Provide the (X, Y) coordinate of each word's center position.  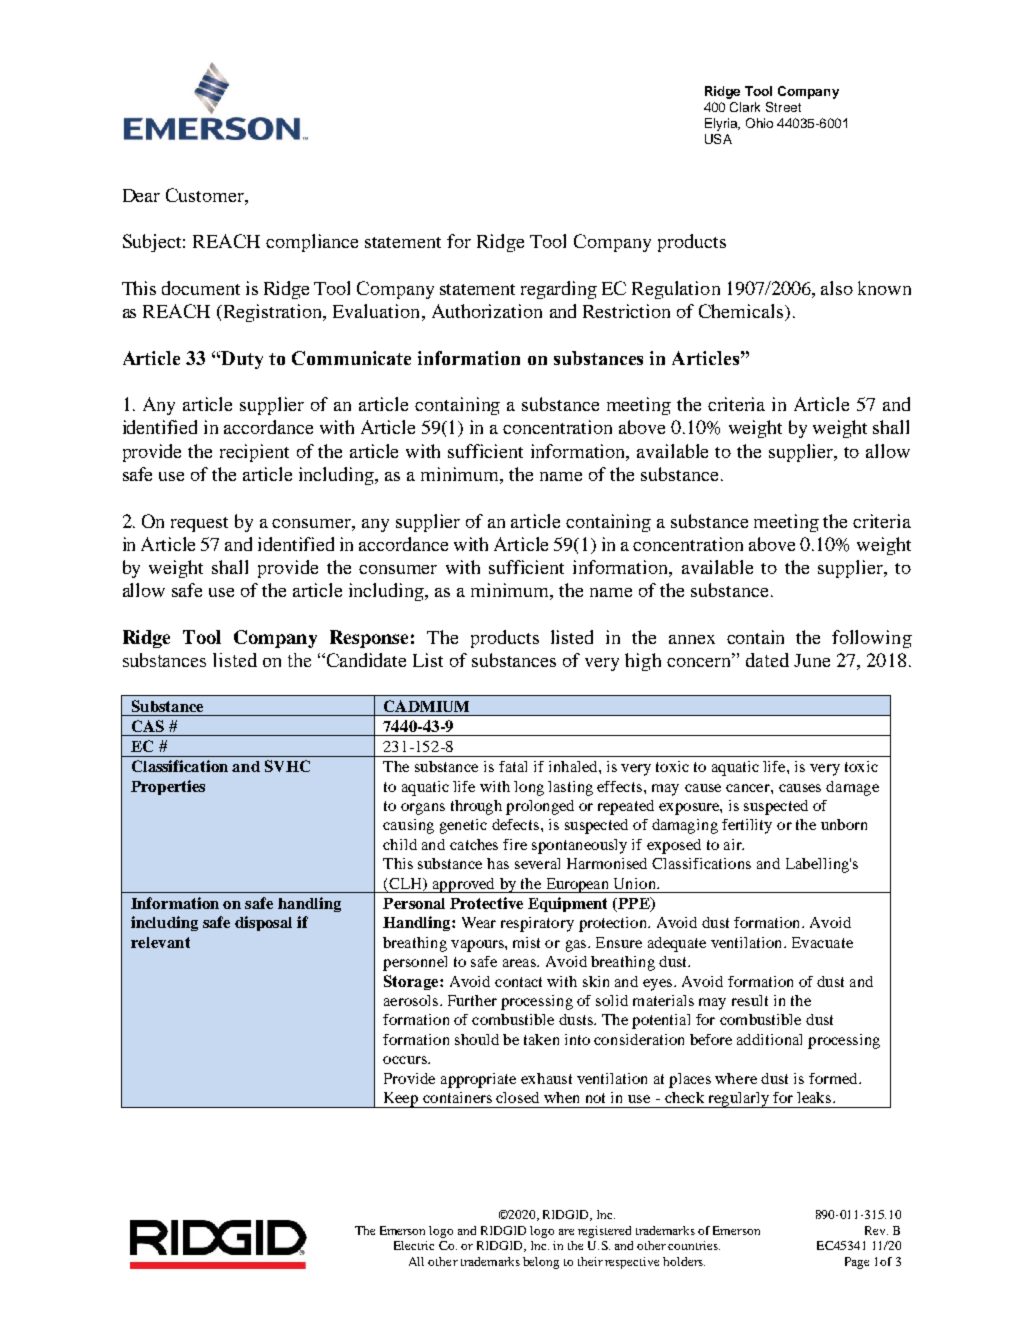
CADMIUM (426, 706)
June (812, 660)
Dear (141, 195)
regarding (559, 290)
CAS (148, 726)
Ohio (759, 123)
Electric (414, 1245)
